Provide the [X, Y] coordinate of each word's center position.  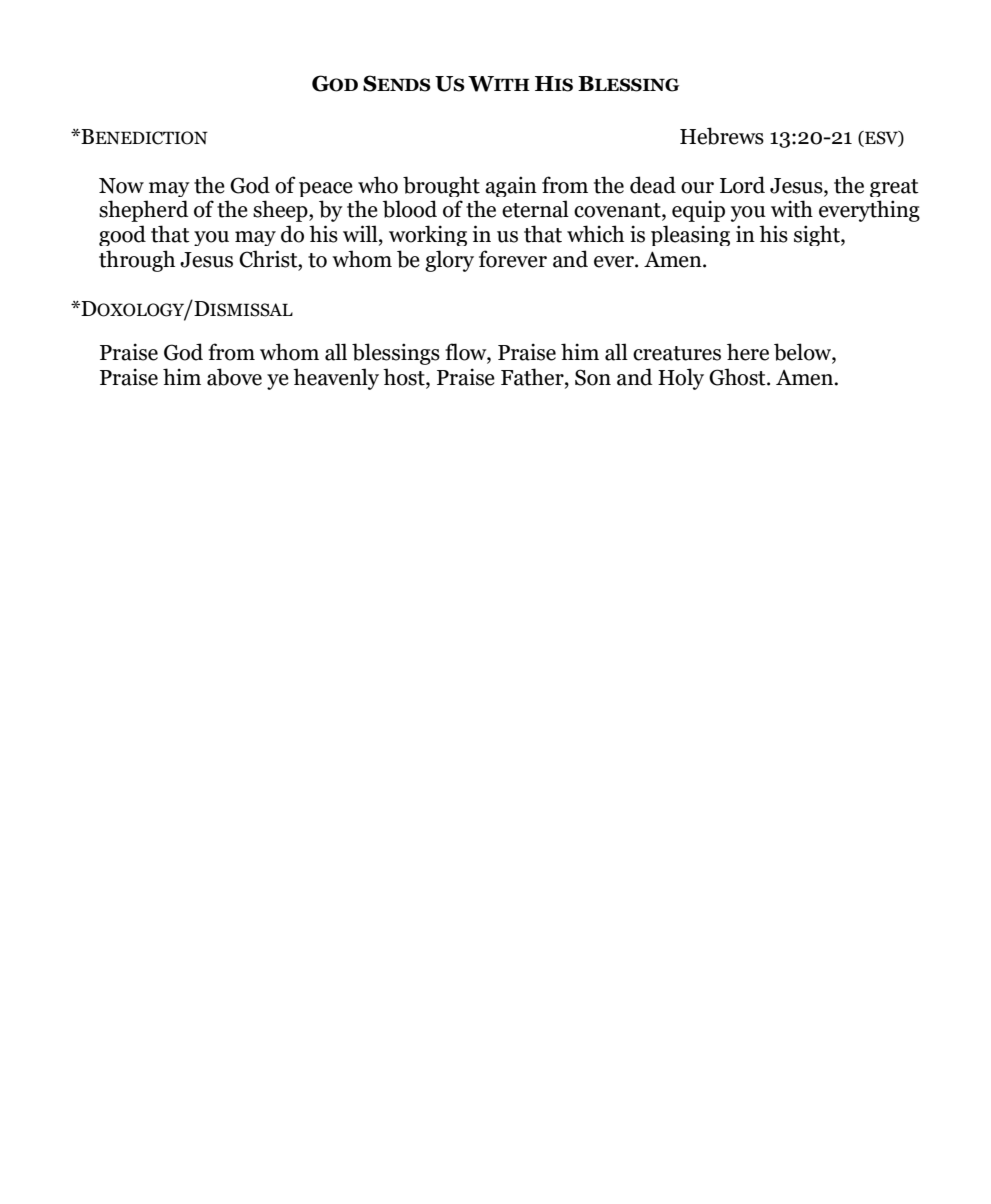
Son [593, 377]
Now [121, 186]
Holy [681, 379]
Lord [742, 185]
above [234, 377]
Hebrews [722, 136]
